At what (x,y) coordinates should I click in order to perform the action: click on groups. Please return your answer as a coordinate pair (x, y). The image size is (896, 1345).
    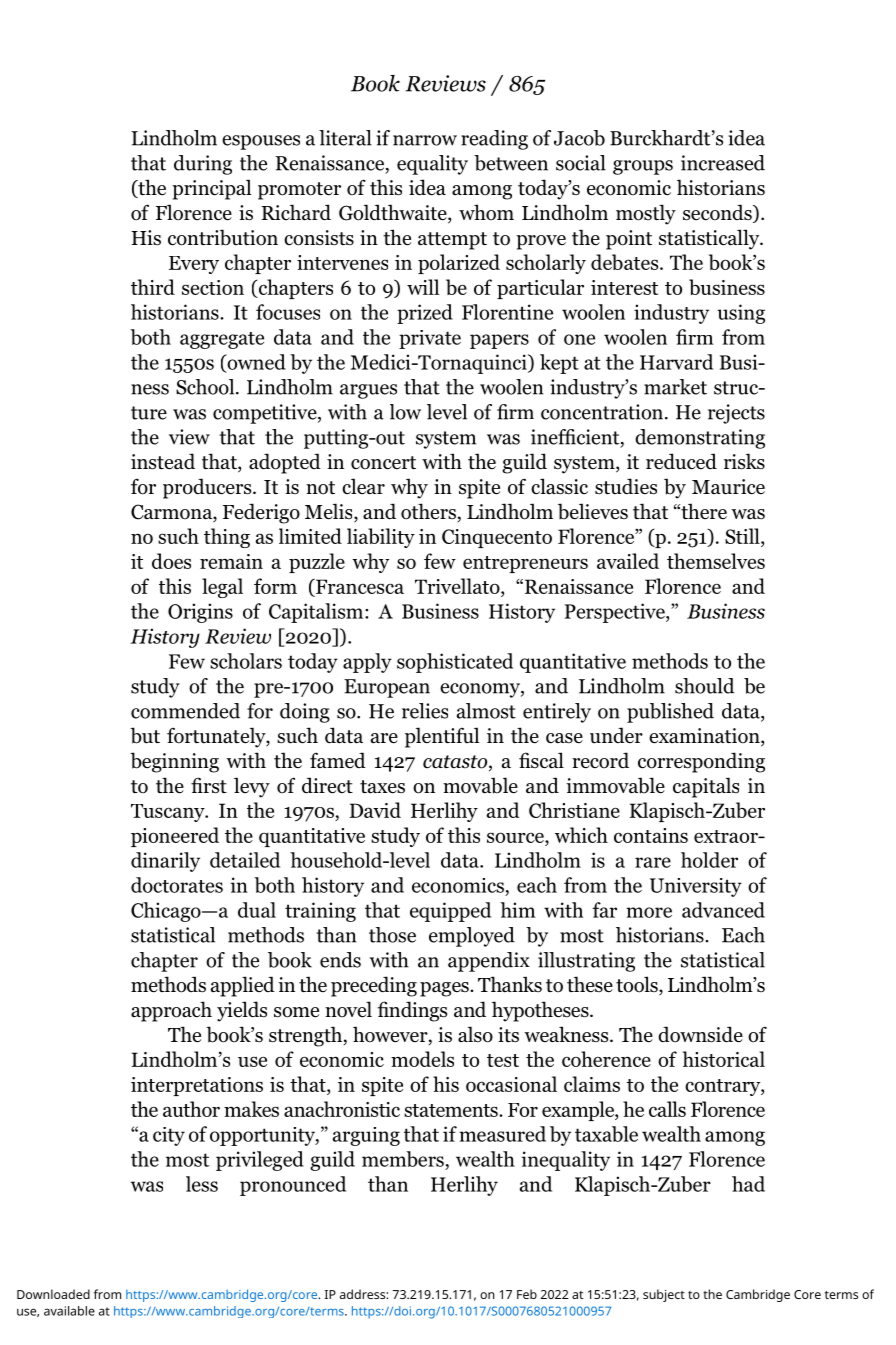
    Looking at the image, I should click on (643, 167).
